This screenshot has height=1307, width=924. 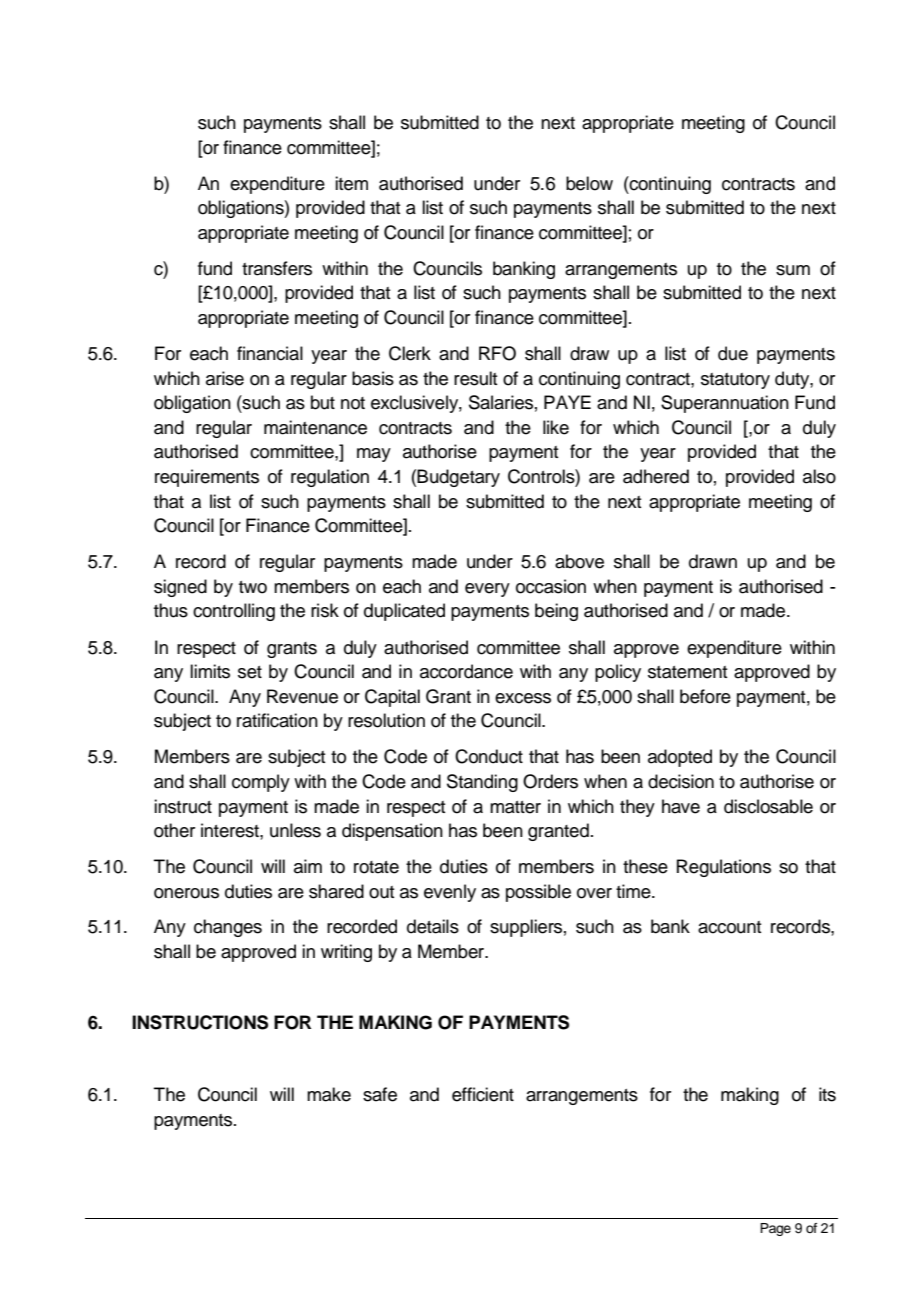 I want to click on also, so click(x=819, y=476).
